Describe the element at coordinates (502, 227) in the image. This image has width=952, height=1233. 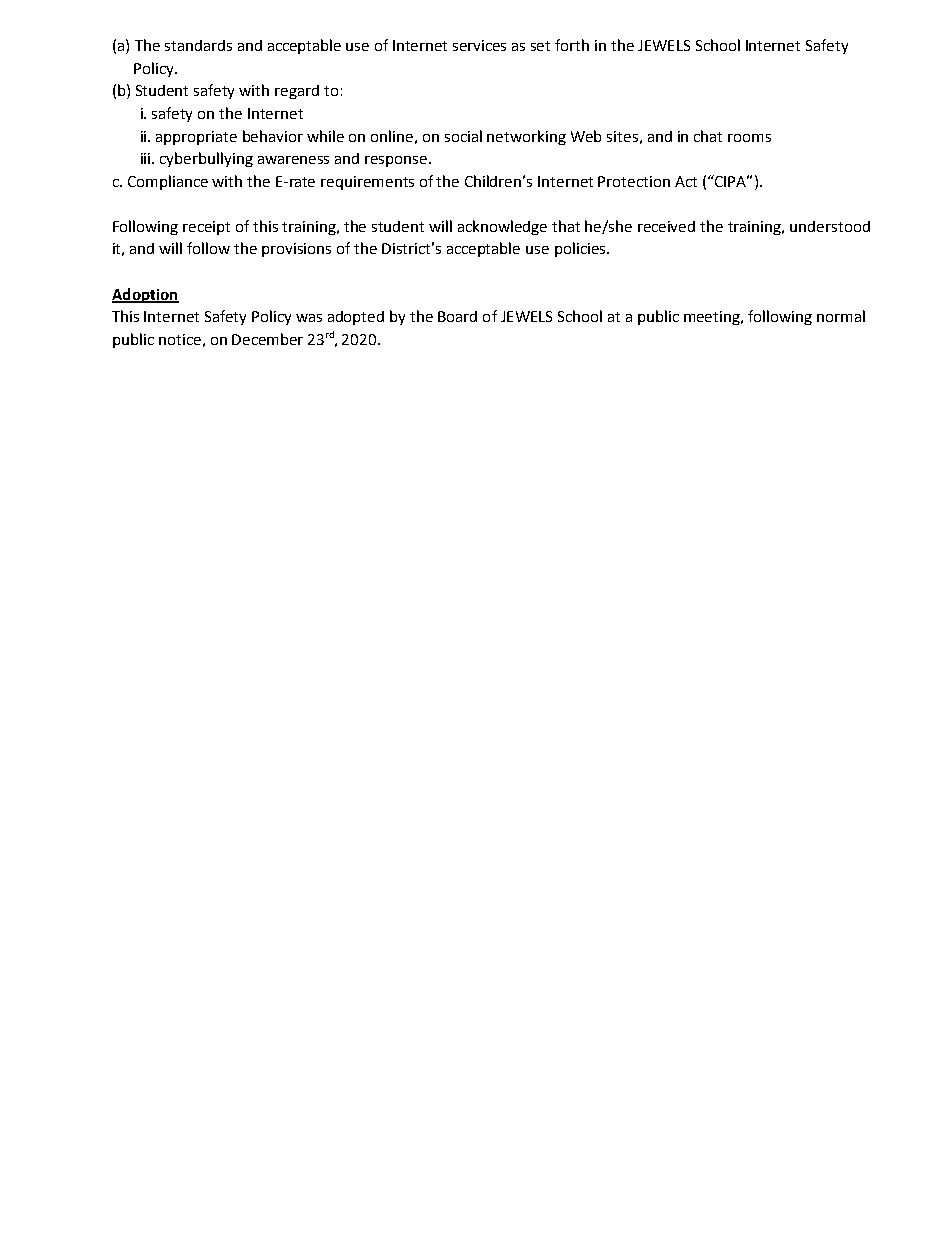
I see `acknowledge` at that location.
